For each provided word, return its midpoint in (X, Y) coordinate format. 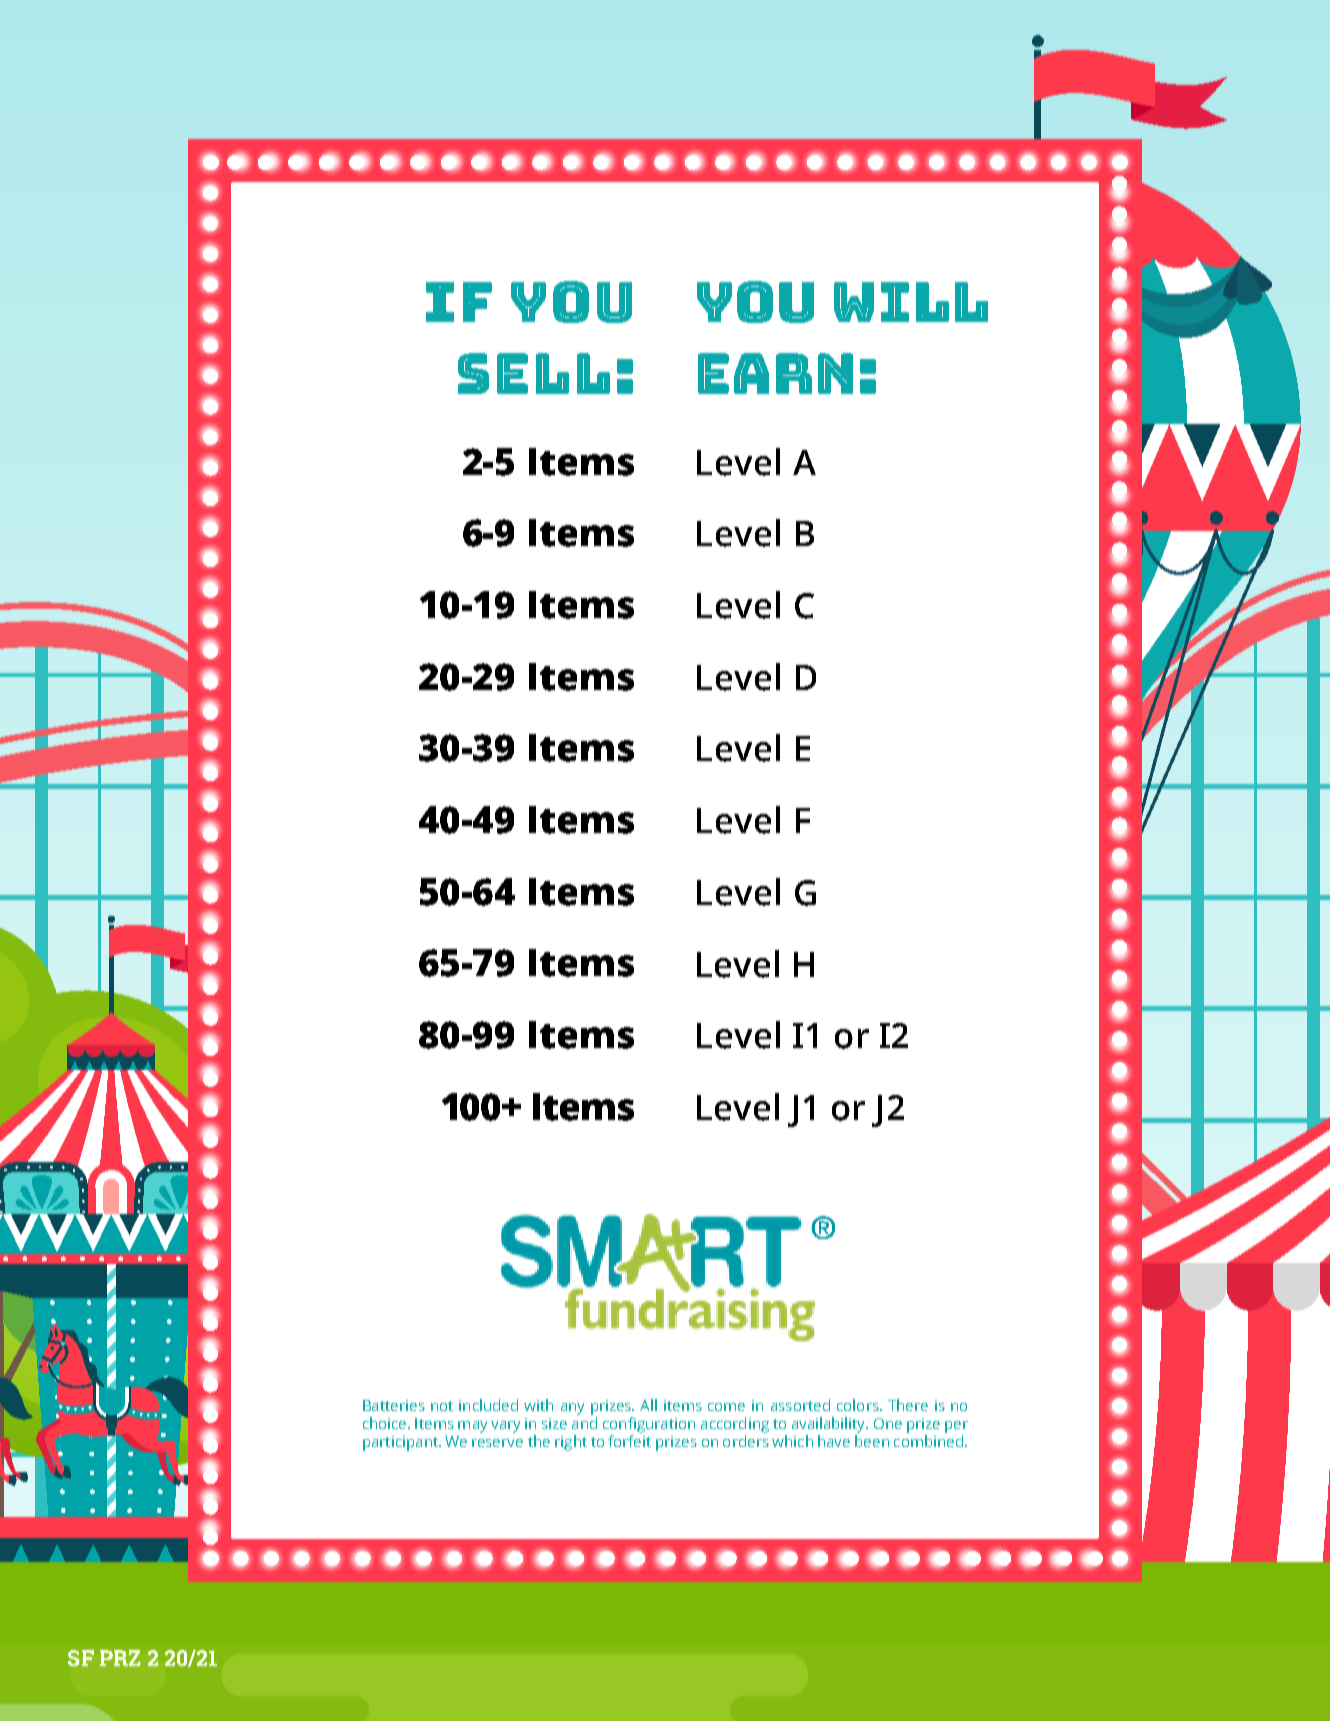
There (908, 1405)
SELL (534, 373)
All (648, 1405)
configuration (649, 1425)
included (488, 1405)
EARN (775, 373)
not (442, 1406)
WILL (911, 302)
